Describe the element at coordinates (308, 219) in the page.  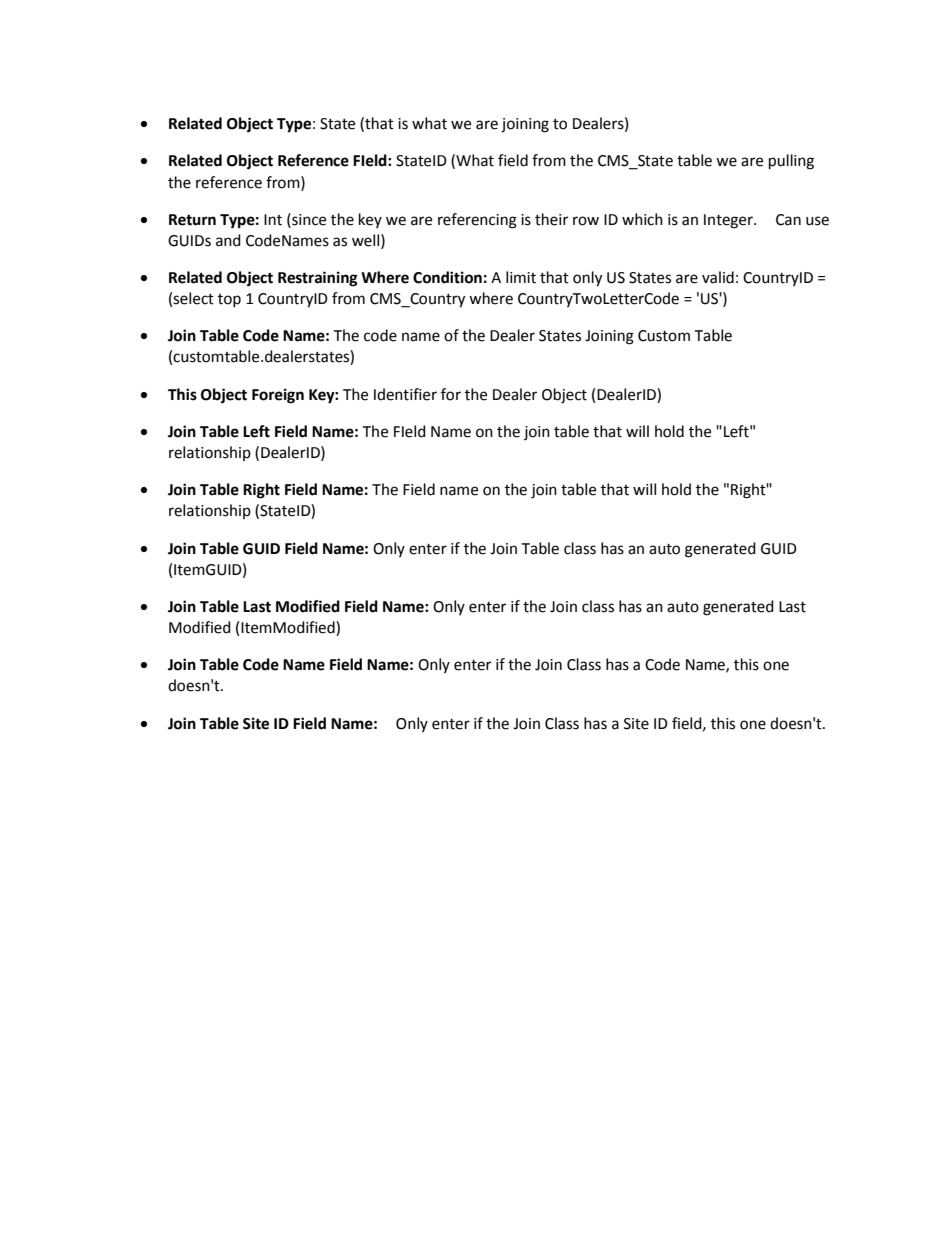
I see `since` at that location.
